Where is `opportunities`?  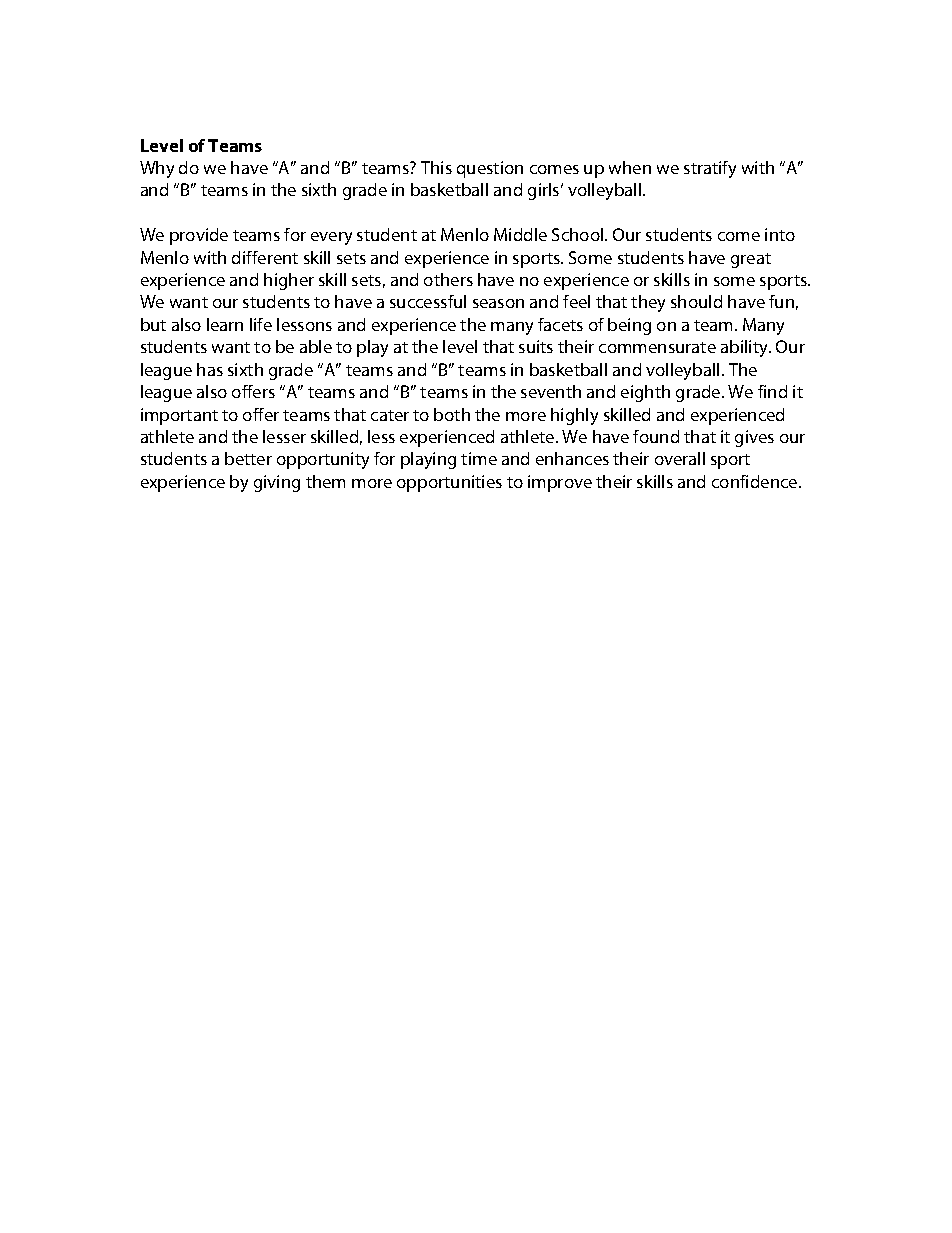
opportunities is located at coordinates (449, 483).
